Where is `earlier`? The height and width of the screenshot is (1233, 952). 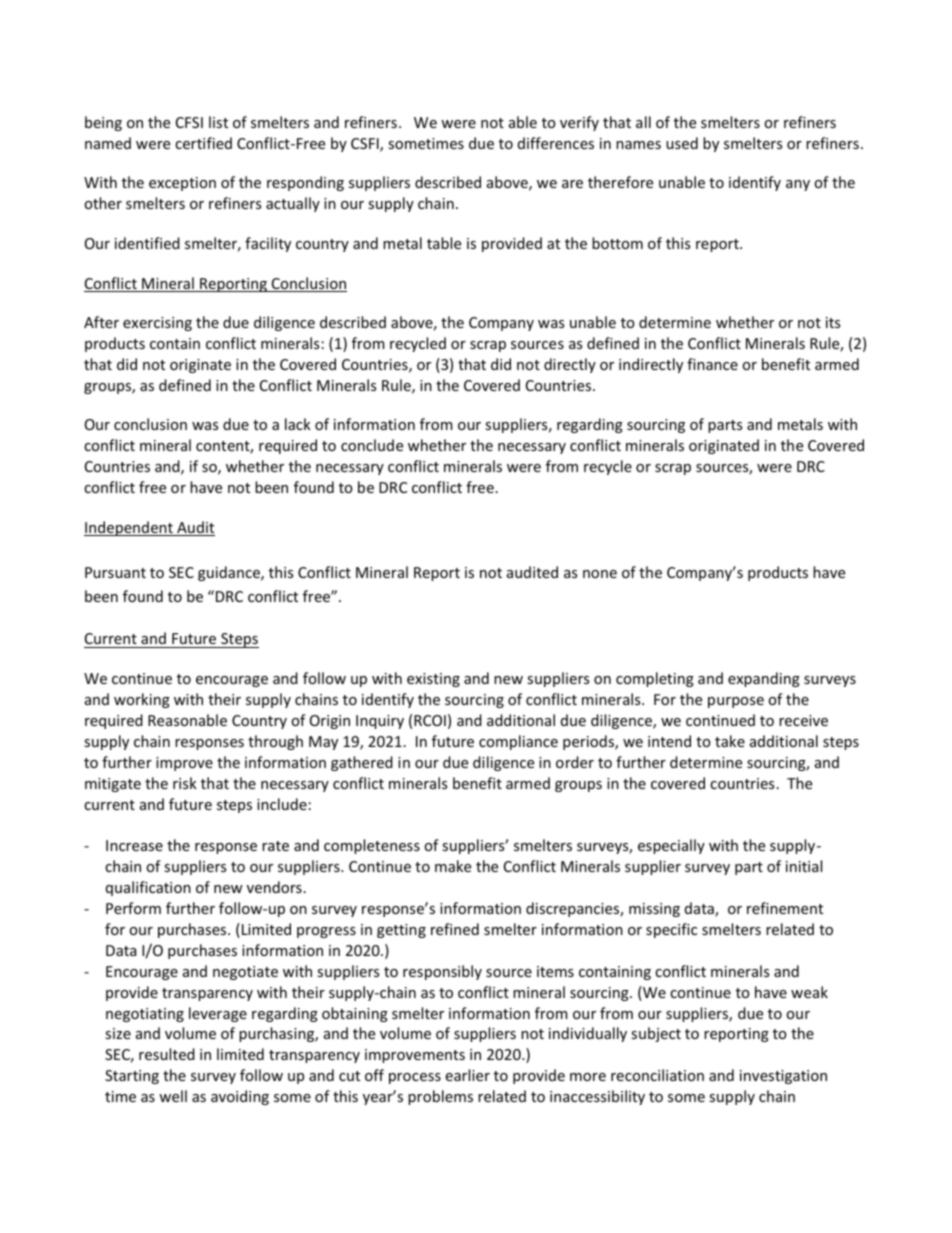 earlier is located at coordinates (467, 1075).
